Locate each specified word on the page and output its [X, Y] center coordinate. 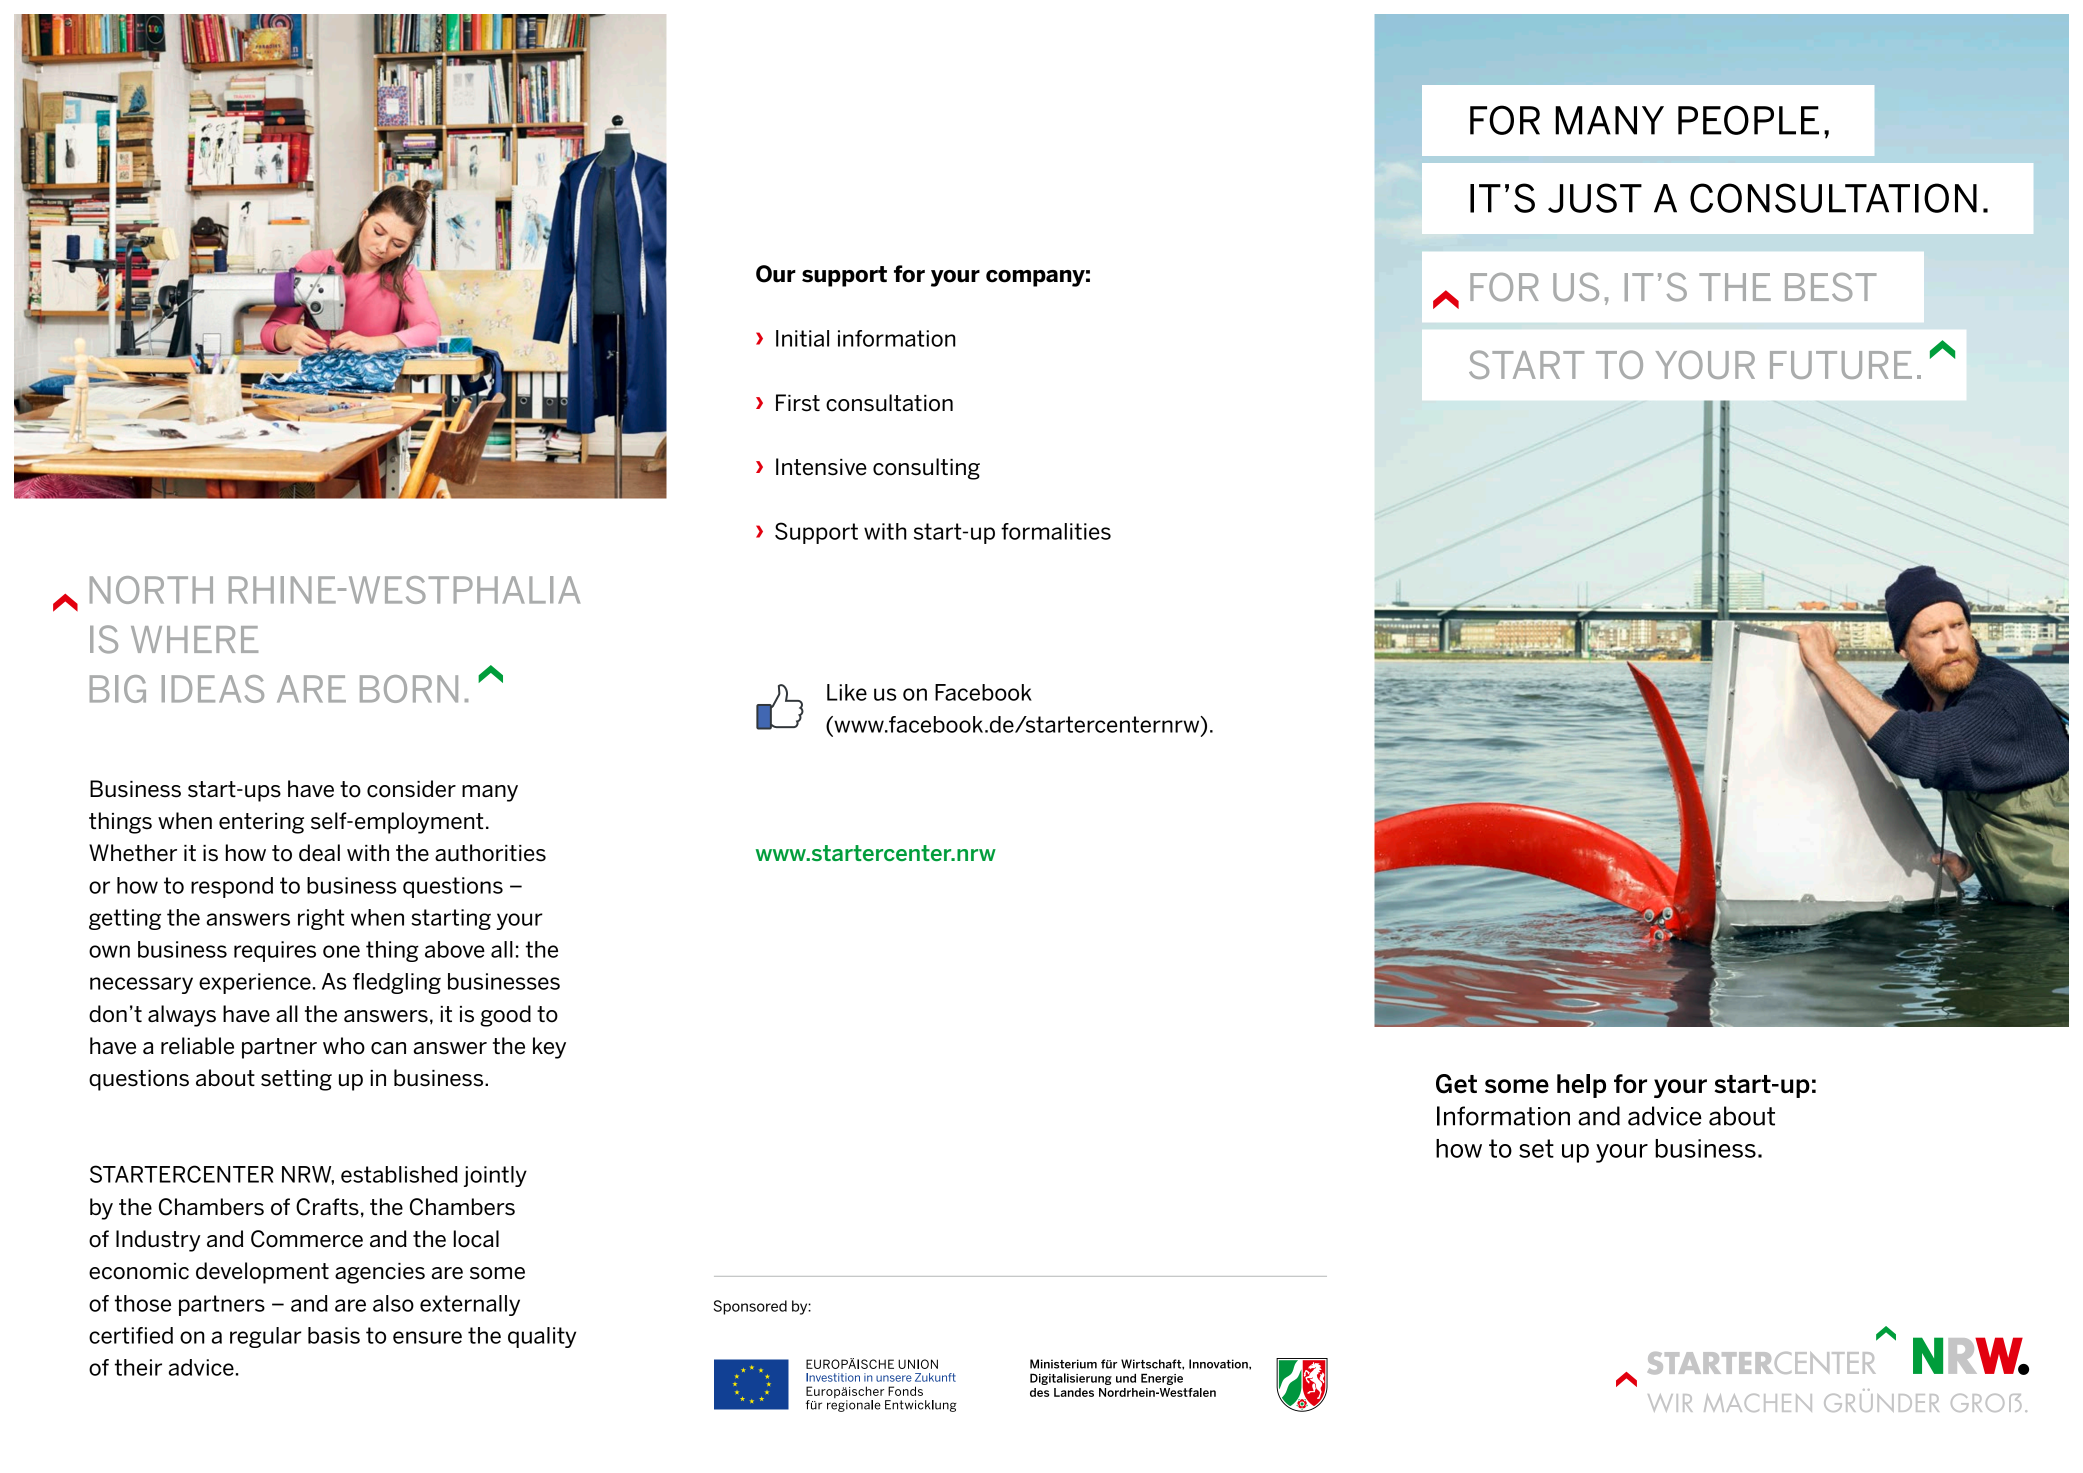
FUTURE [1841, 365]
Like [847, 692]
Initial [802, 338]
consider [411, 789]
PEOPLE [1748, 120]
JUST [1595, 198]
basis [334, 1335]
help [1581, 1086]
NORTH [151, 590]
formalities [1056, 531]
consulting [926, 469]
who [344, 1046]
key [549, 1048]
